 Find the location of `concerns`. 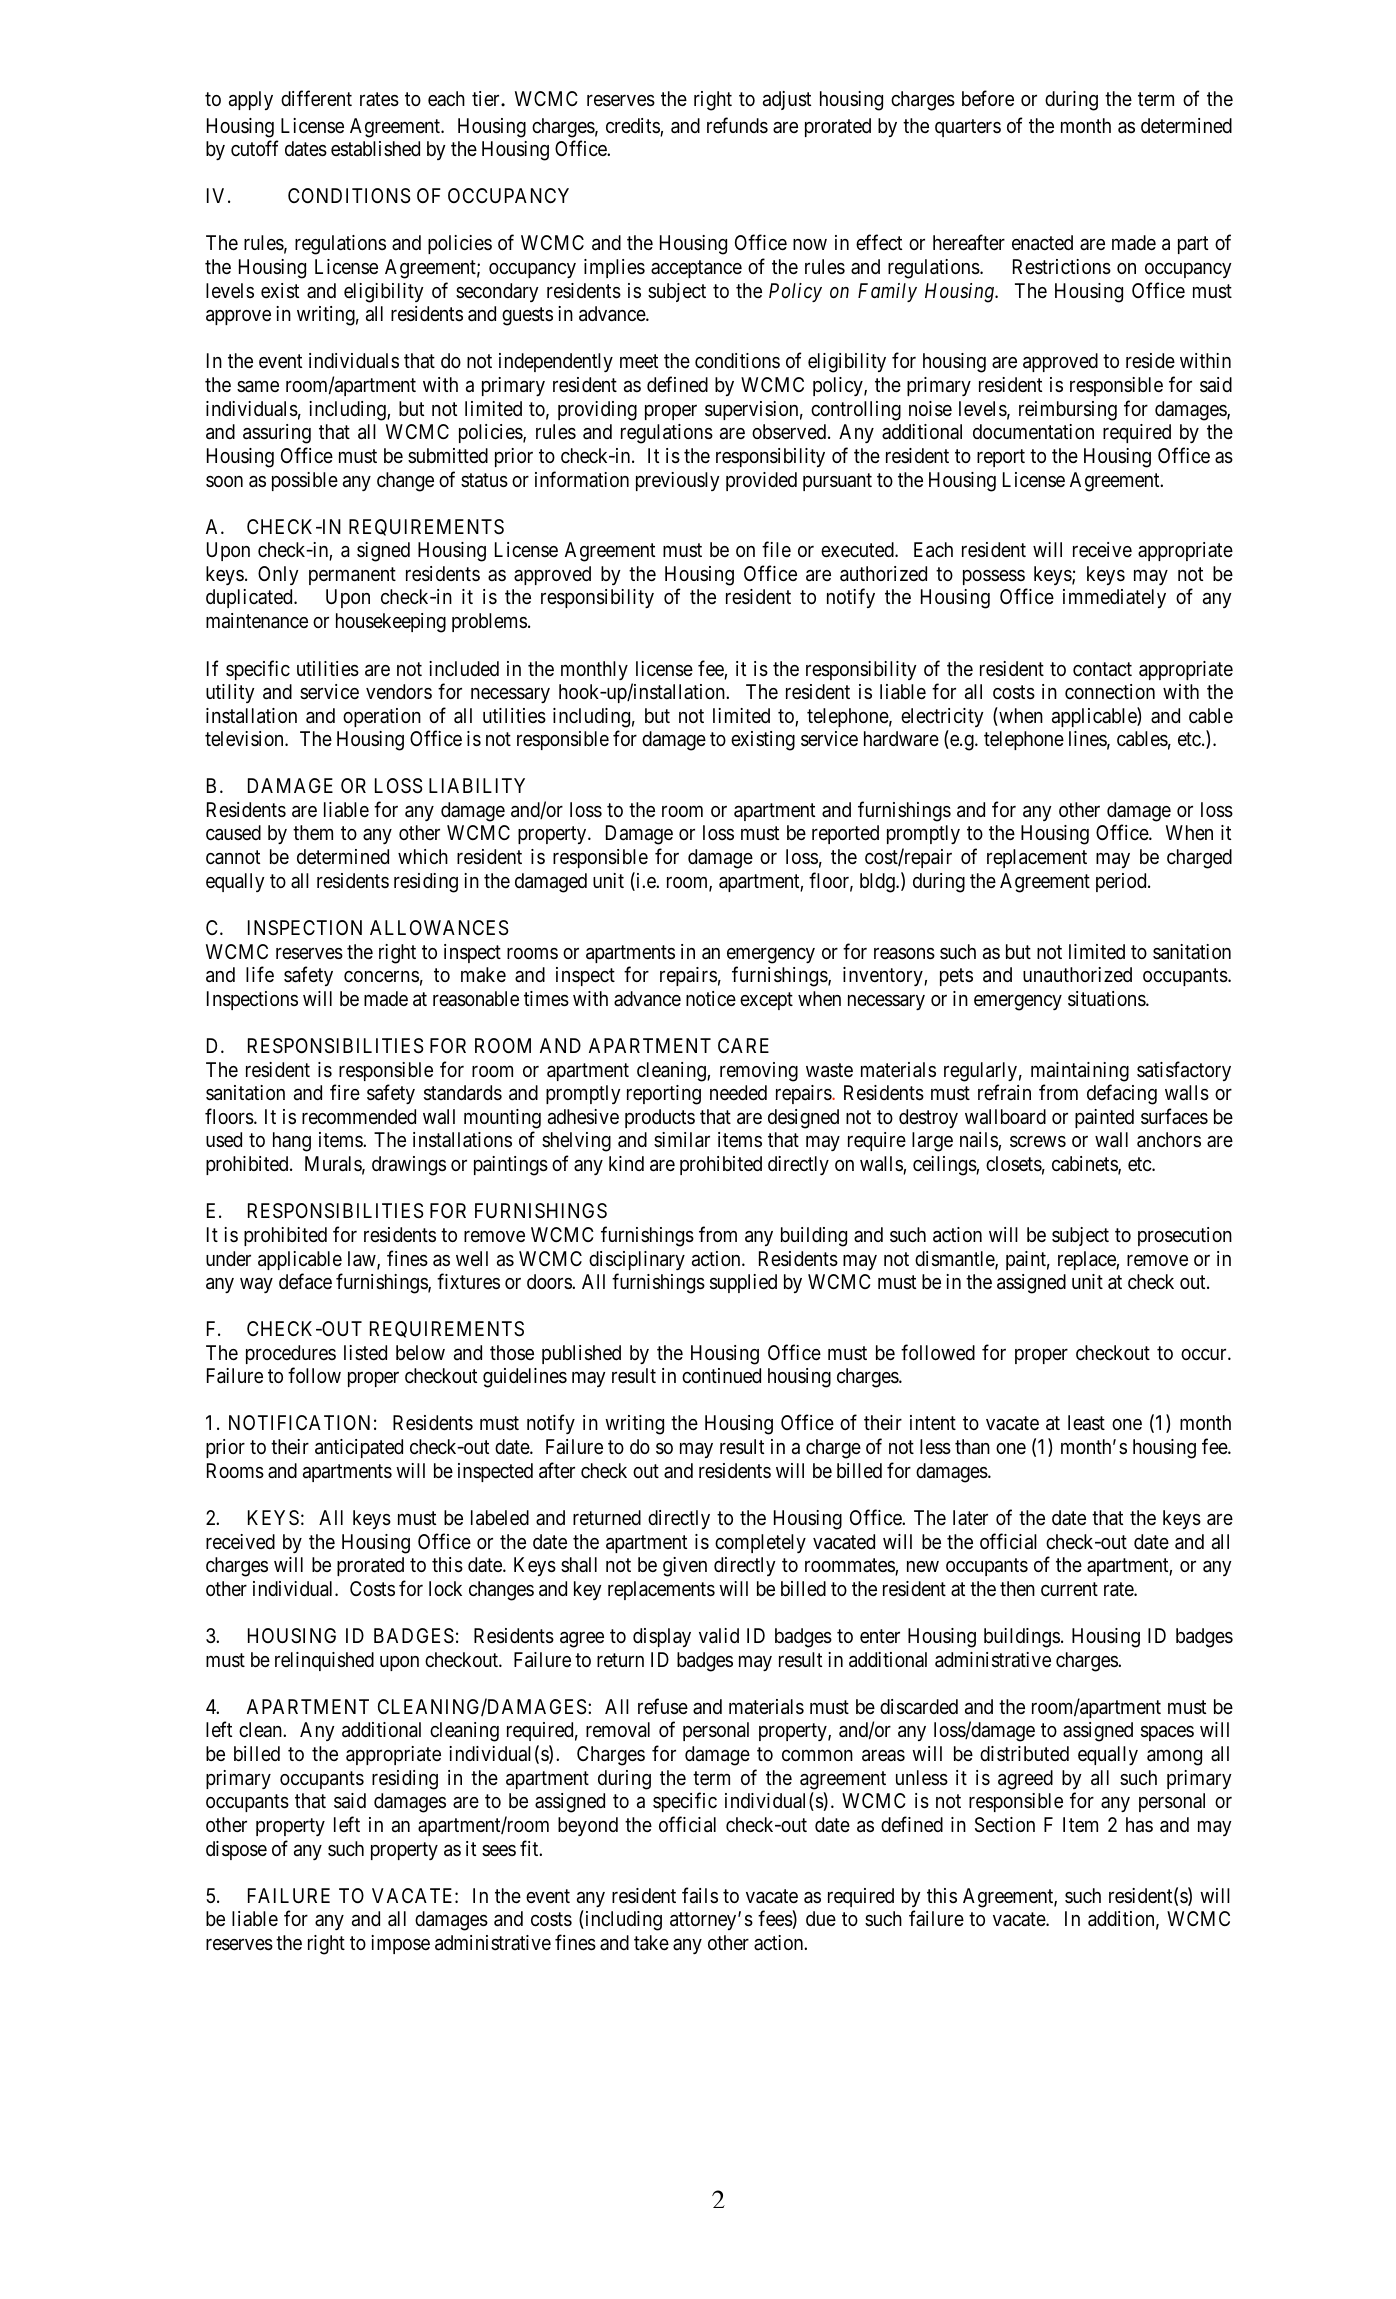

concerns is located at coordinates (381, 976).
